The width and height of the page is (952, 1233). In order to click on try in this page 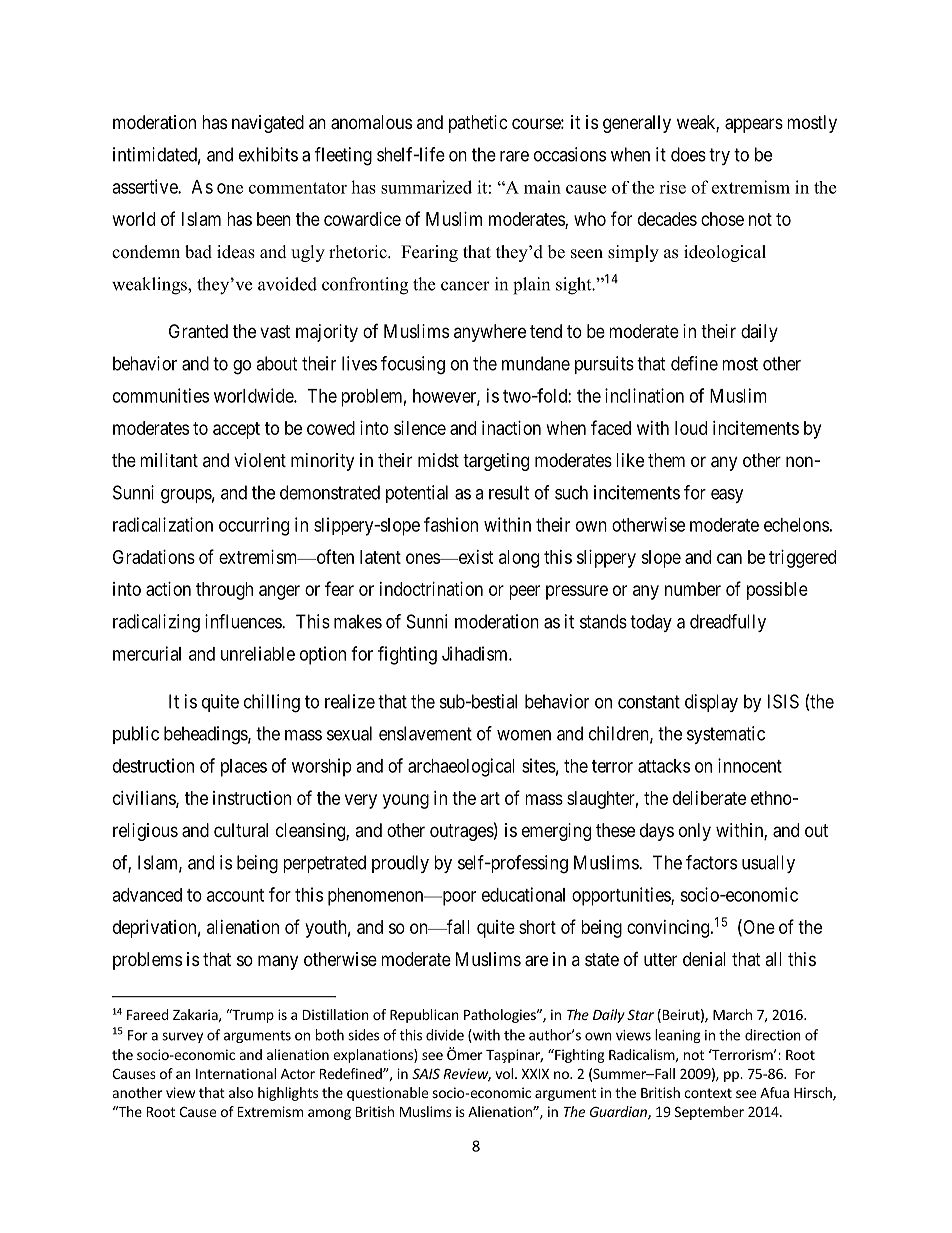, I will do `click(719, 156)`.
